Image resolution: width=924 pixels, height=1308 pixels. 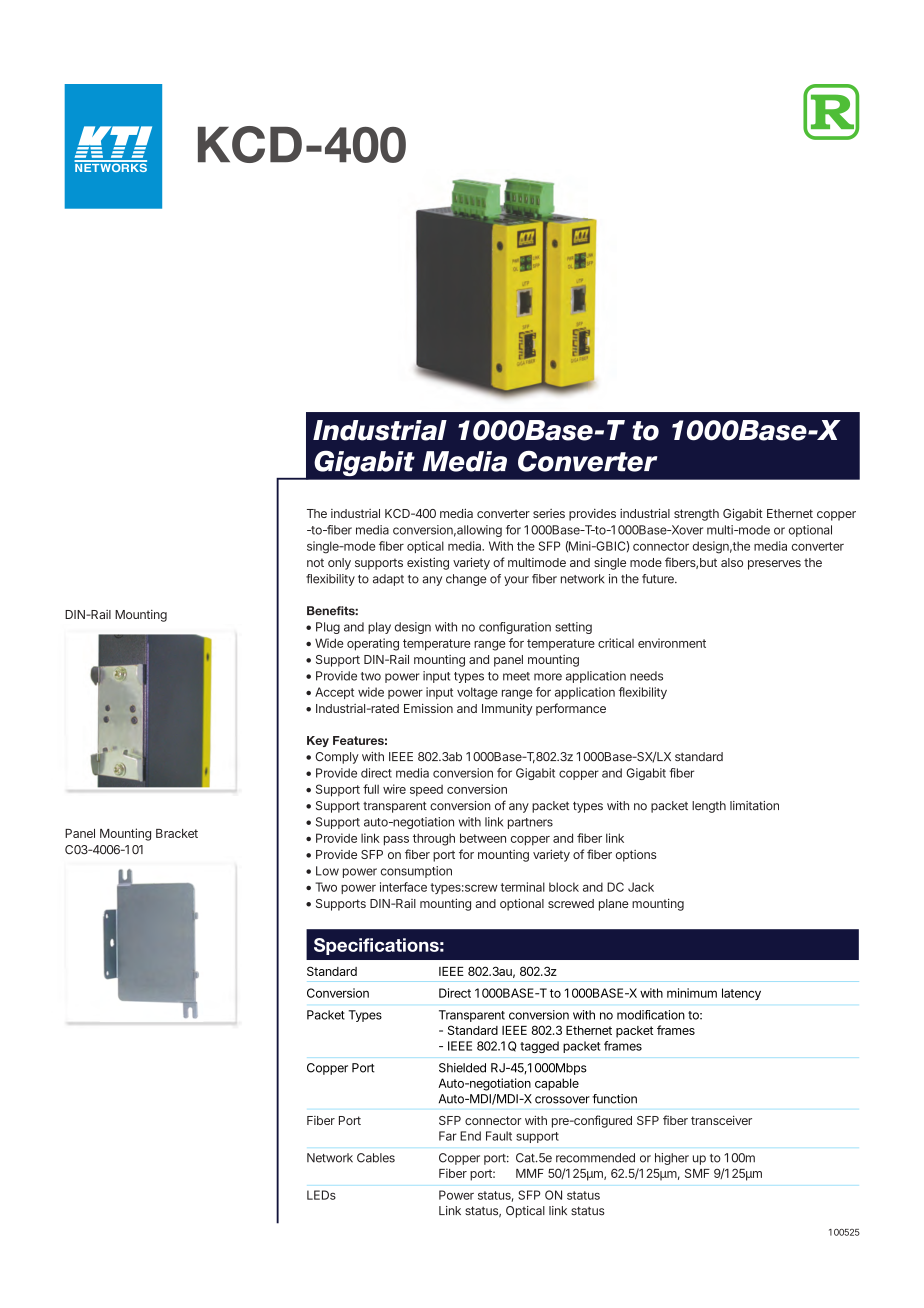 What do you see at coordinates (462, 1068) in the image?
I see `Shielded` at bounding box center [462, 1068].
